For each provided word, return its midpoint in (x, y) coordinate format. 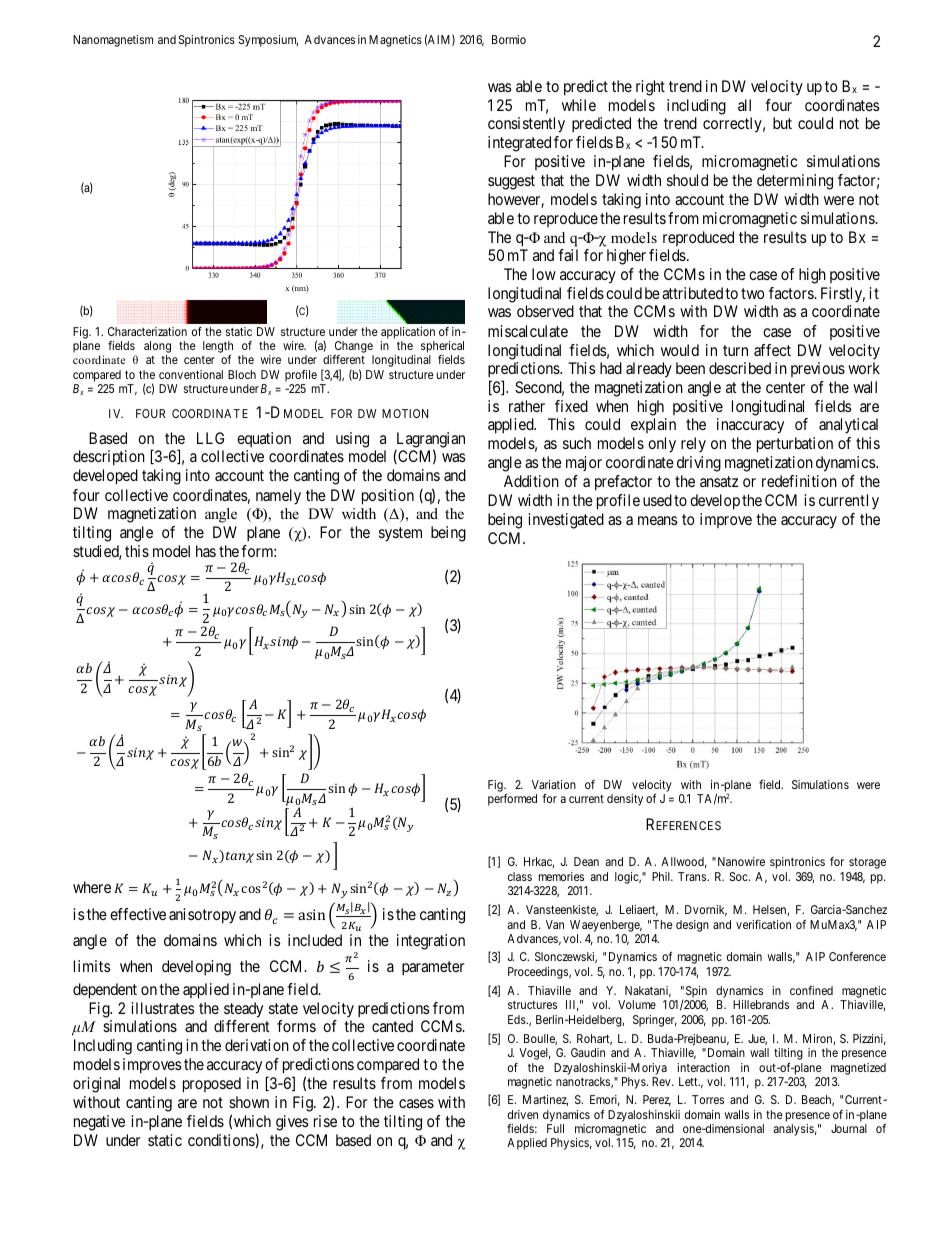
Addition (531, 481)
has (206, 551)
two (753, 293)
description (109, 458)
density (625, 800)
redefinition (799, 481)
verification (763, 924)
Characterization (147, 331)
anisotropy (202, 916)
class (520, 876)
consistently (526, 125)
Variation (554, 784)
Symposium (268, 41)
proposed (212, 1085)
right (650, 88)
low (544, 274)
